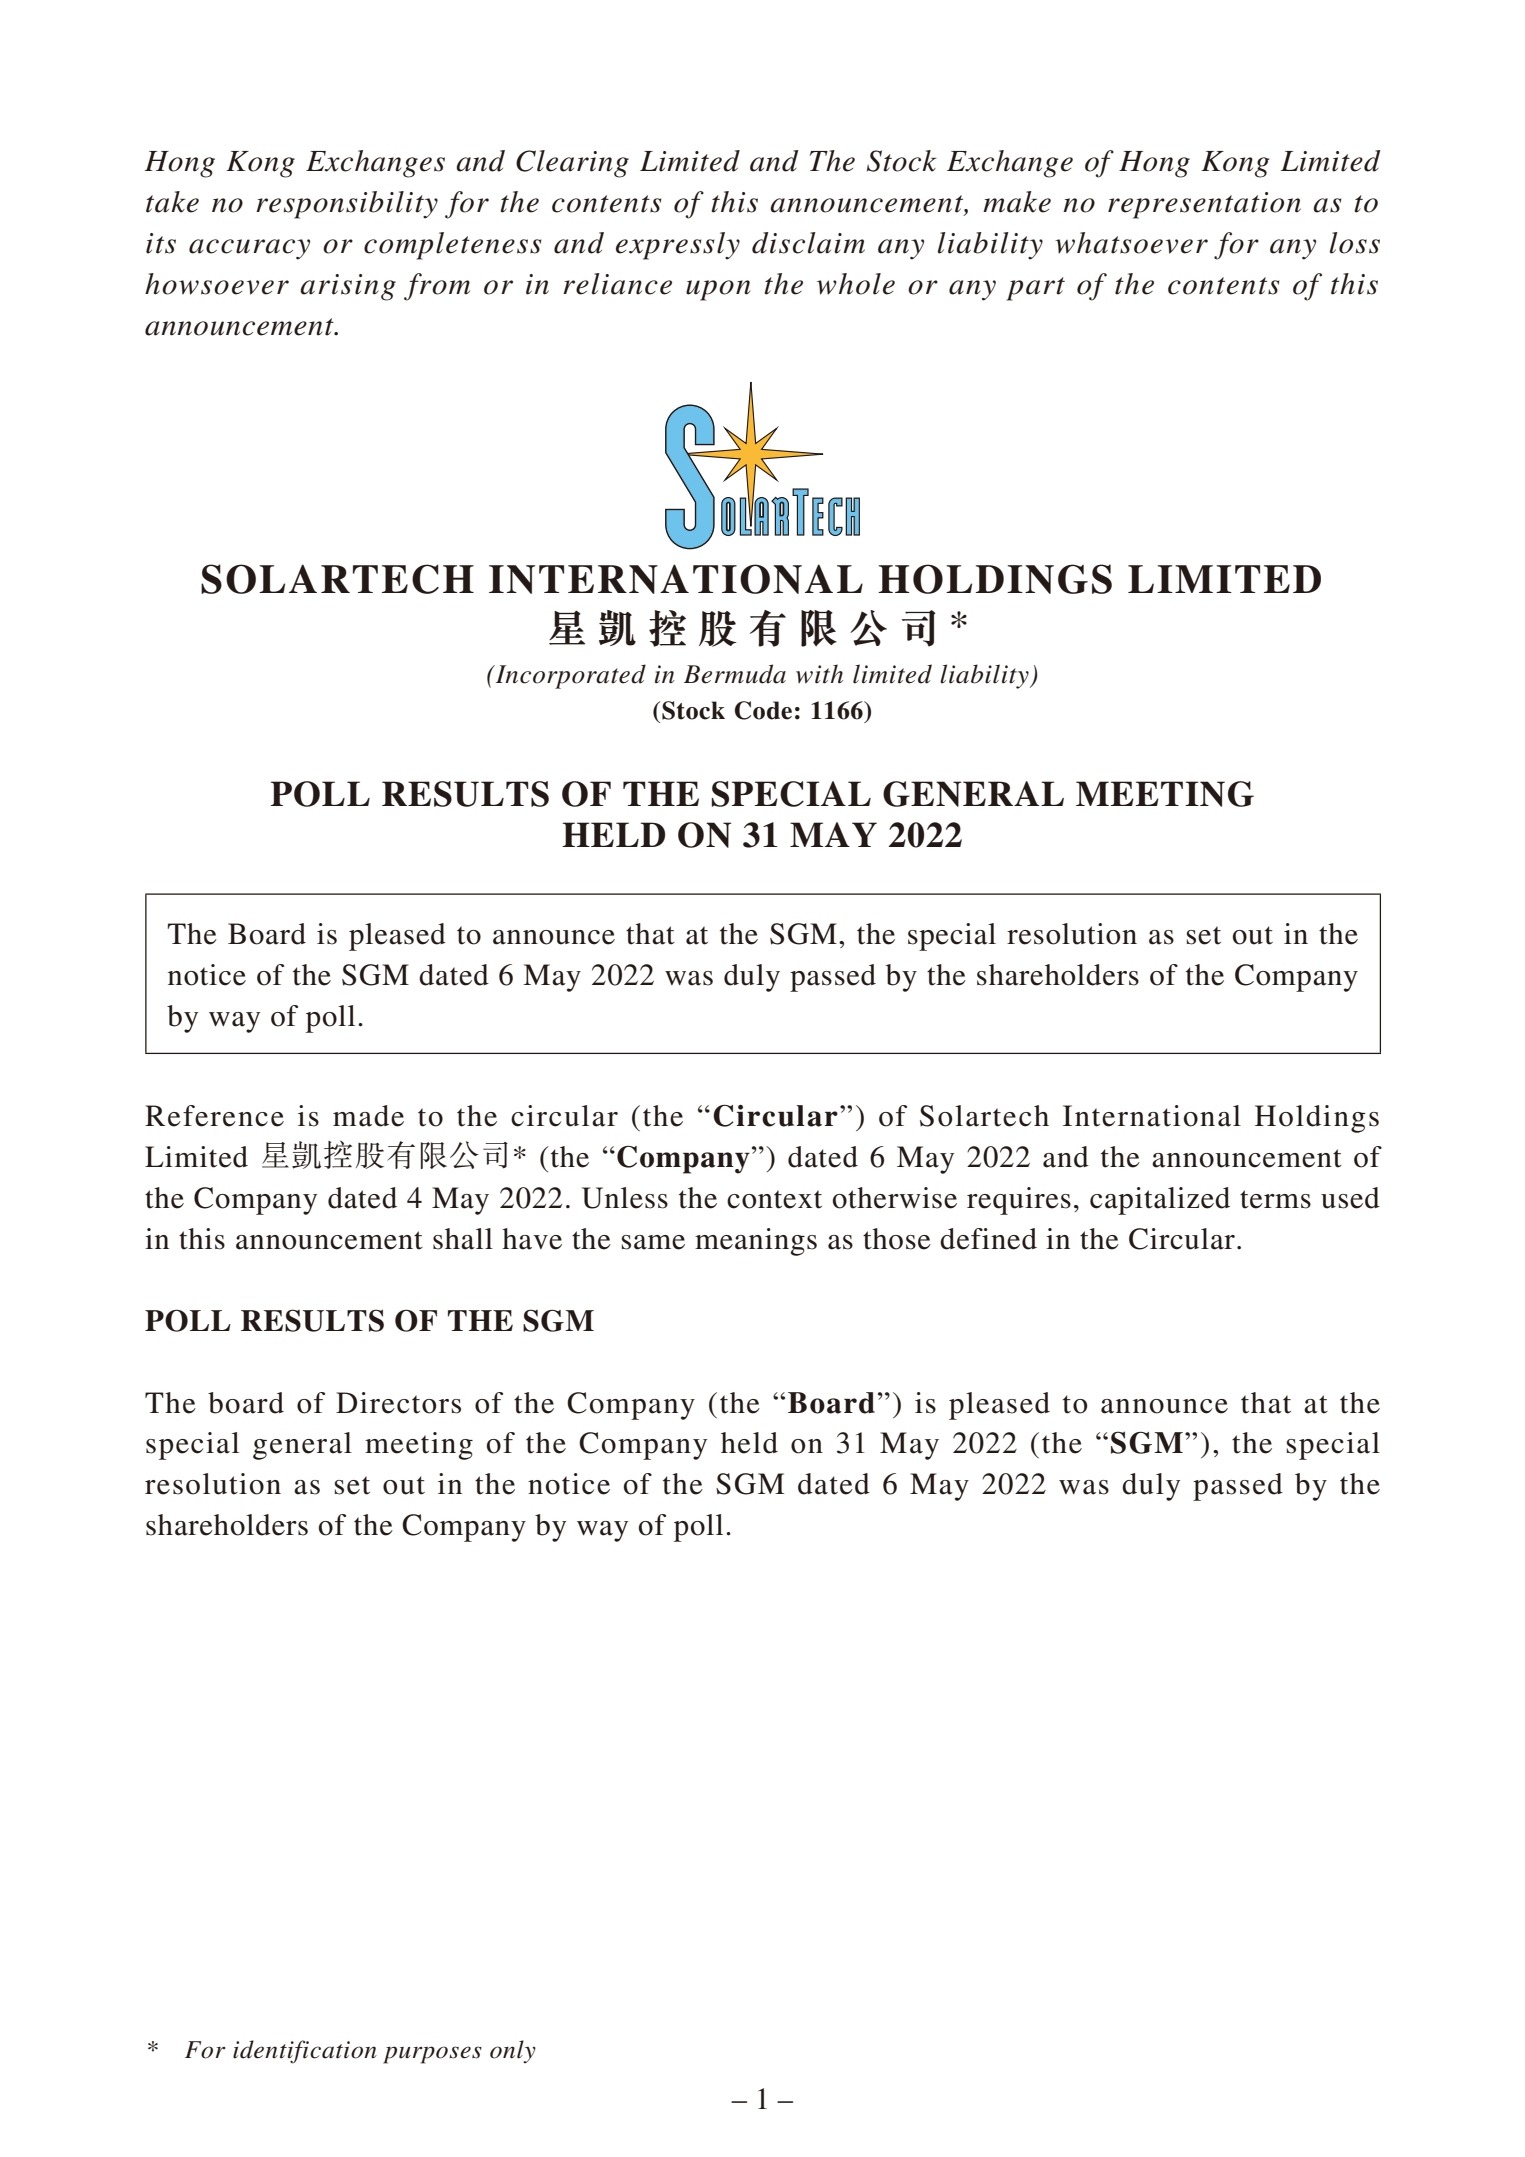  What do you see at coordinates (1204, 205) in the screenshot?
I see `representation` at bounding box center [1204, 205].
